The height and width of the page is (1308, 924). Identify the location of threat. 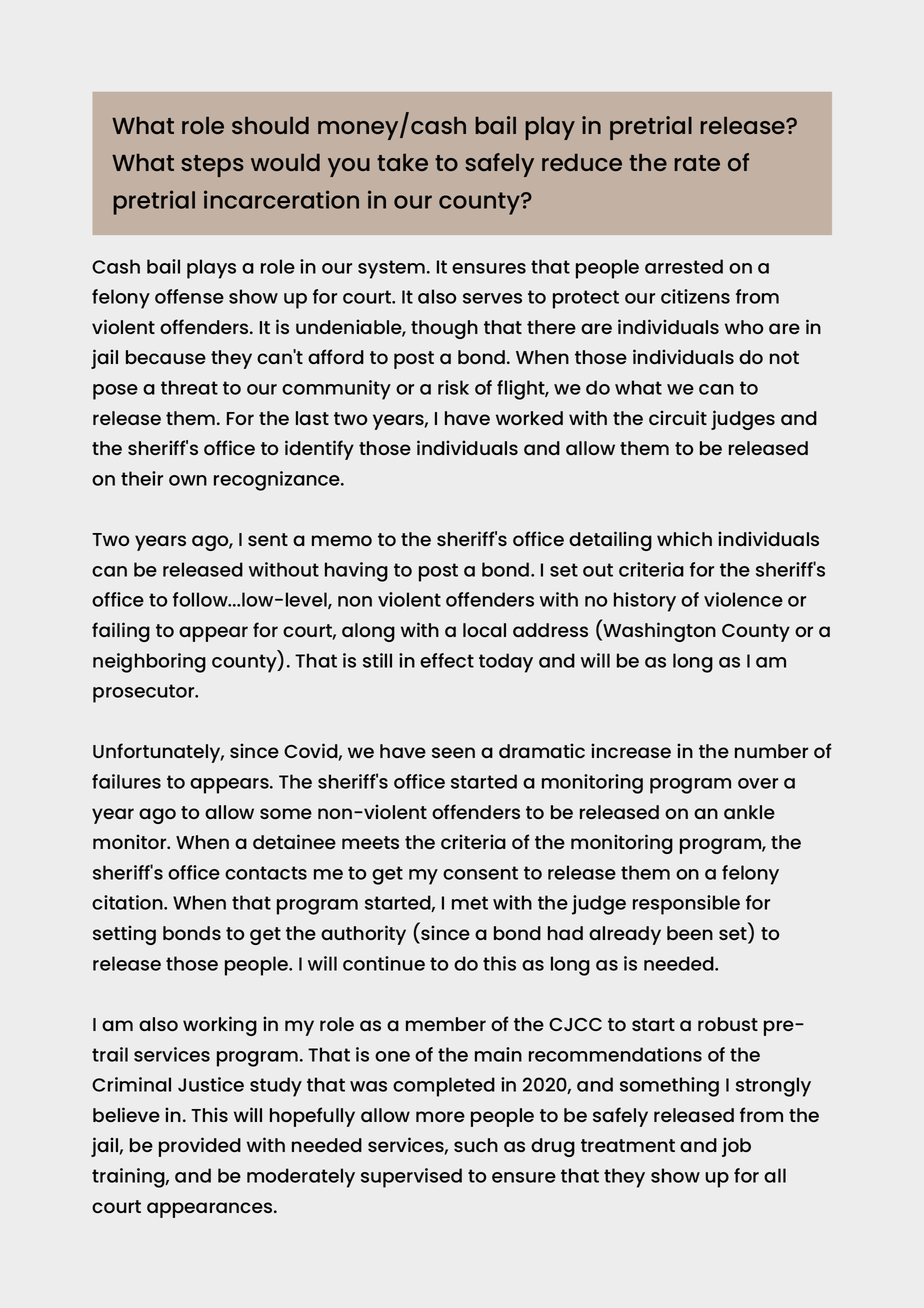
(189, 387).
